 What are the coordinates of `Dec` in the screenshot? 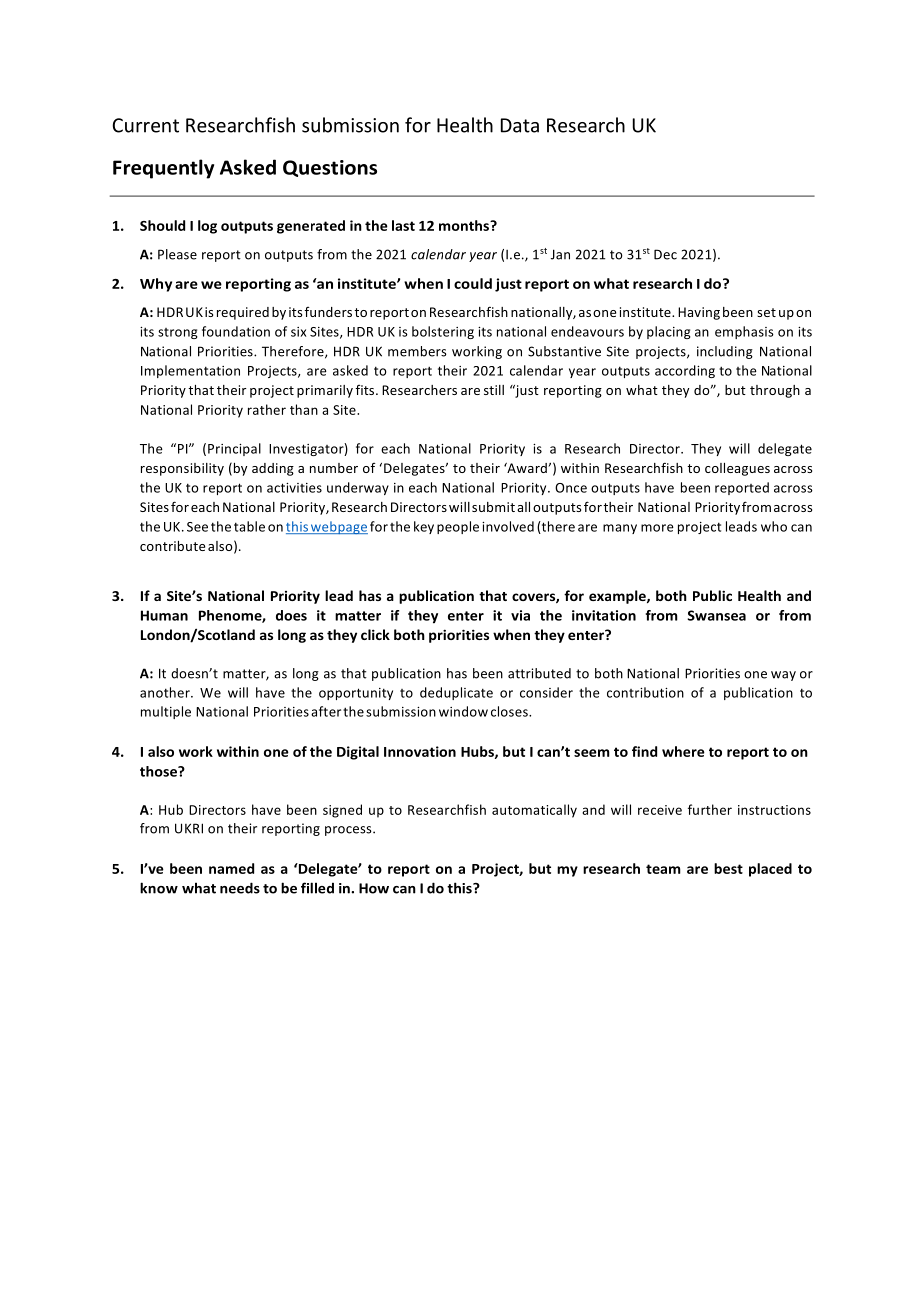 It's located at (665, 254).
